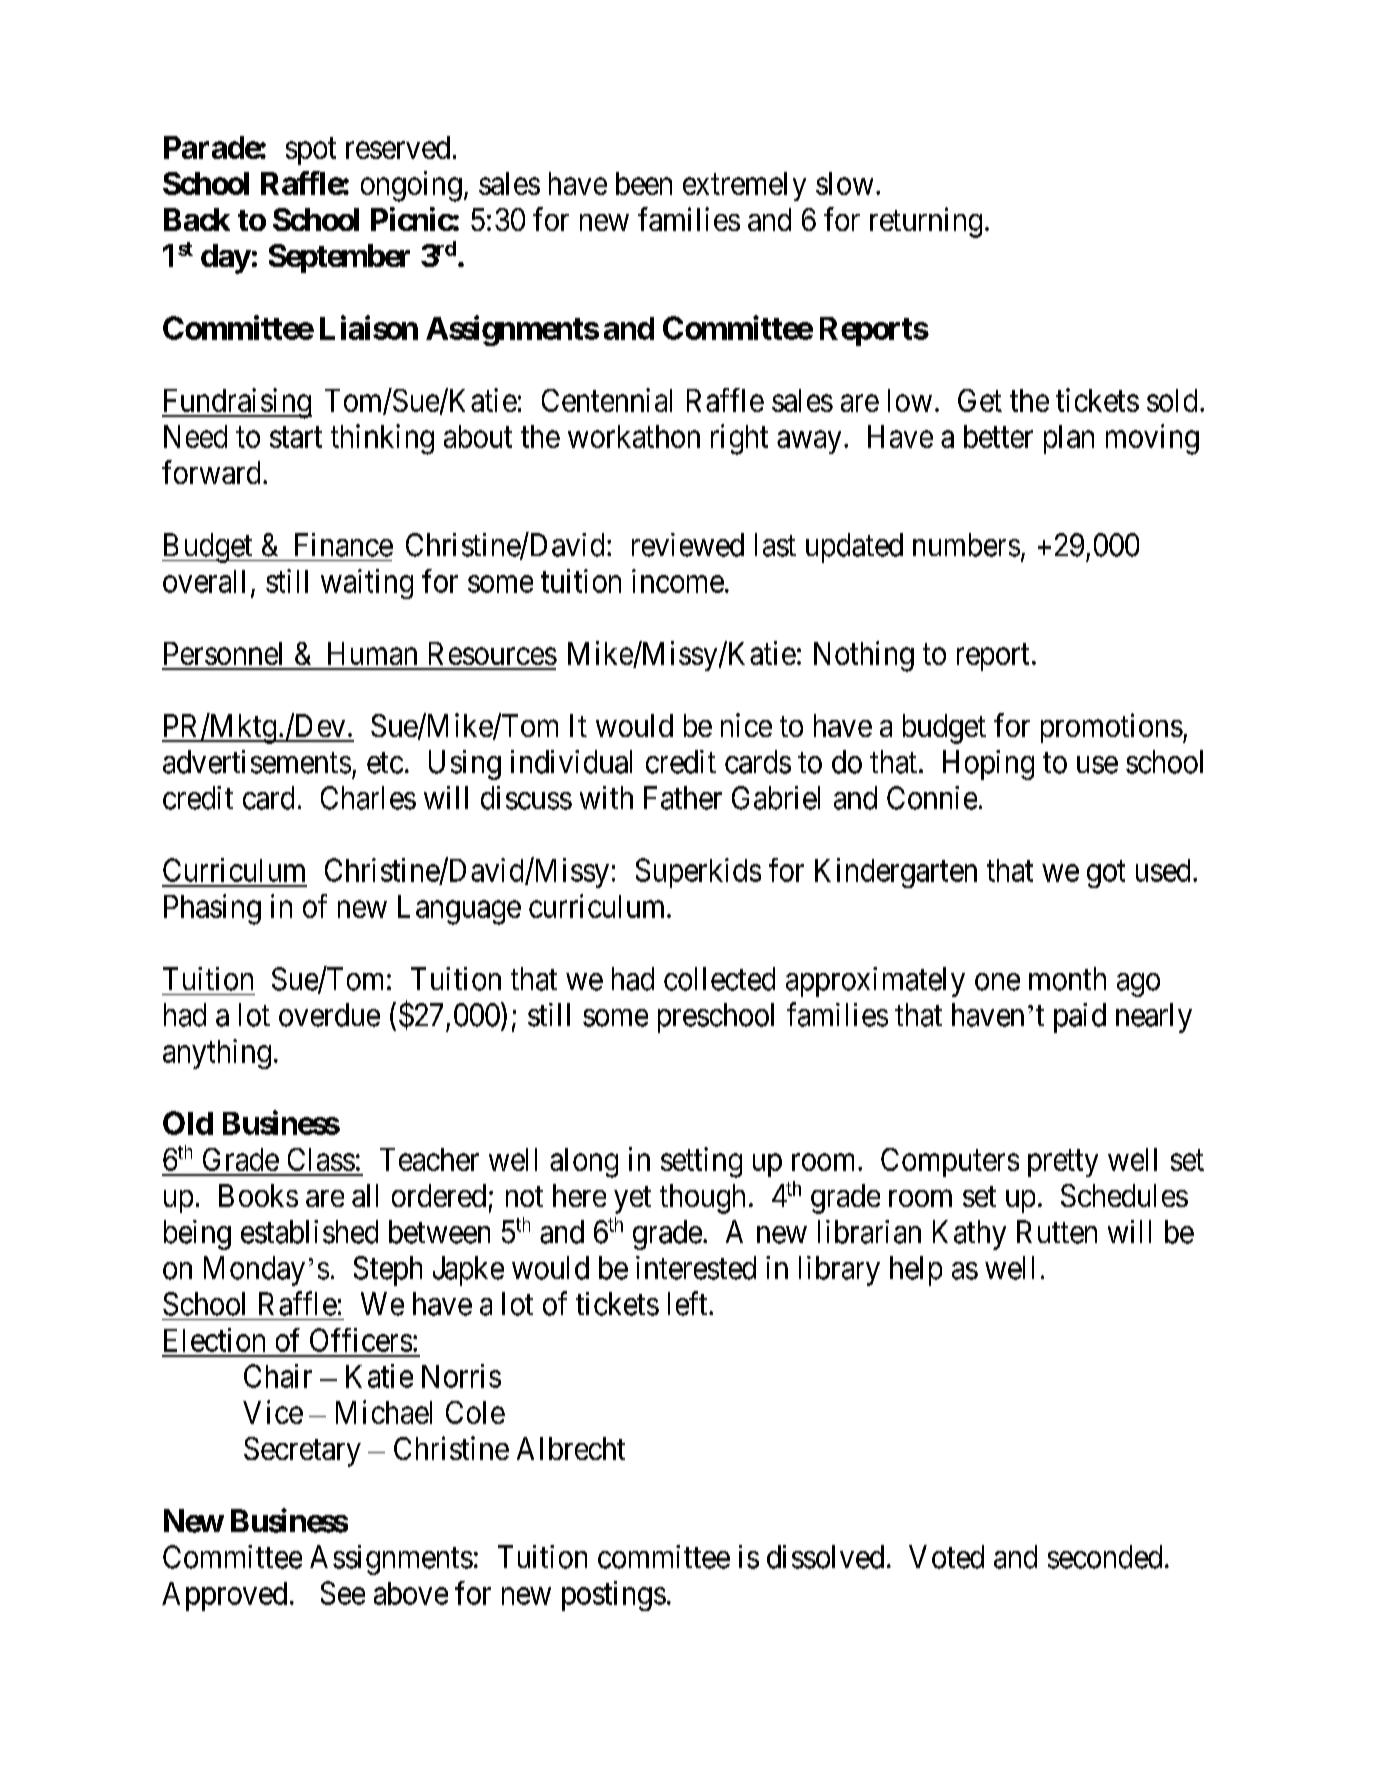 This page has height=1778, width=1374. Describe the element at coordinates (926, 222) in the page. I see `returning` at that location.
